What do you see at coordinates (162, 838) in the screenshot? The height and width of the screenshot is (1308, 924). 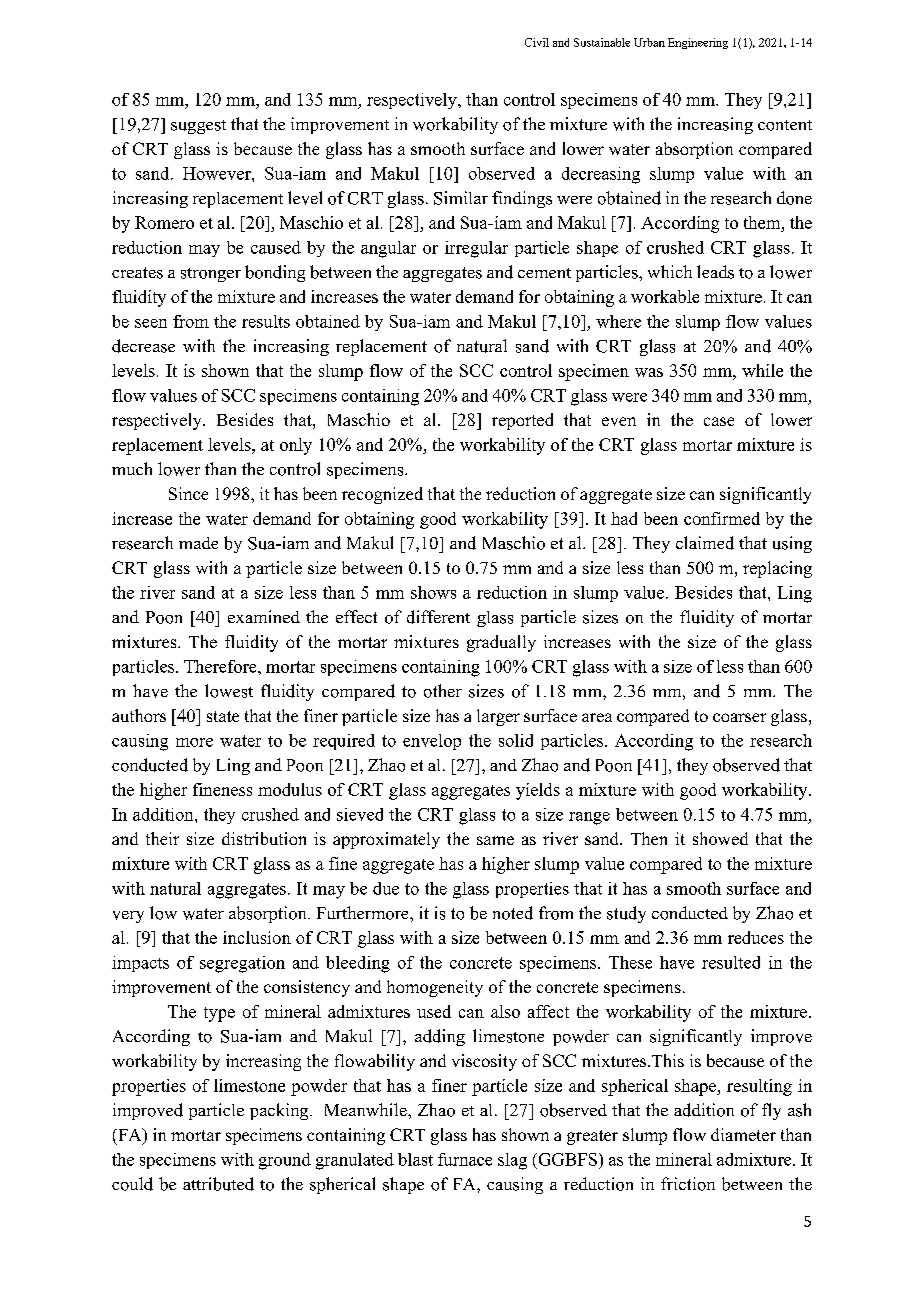 I see `their` at bounding box center [162, 838].
